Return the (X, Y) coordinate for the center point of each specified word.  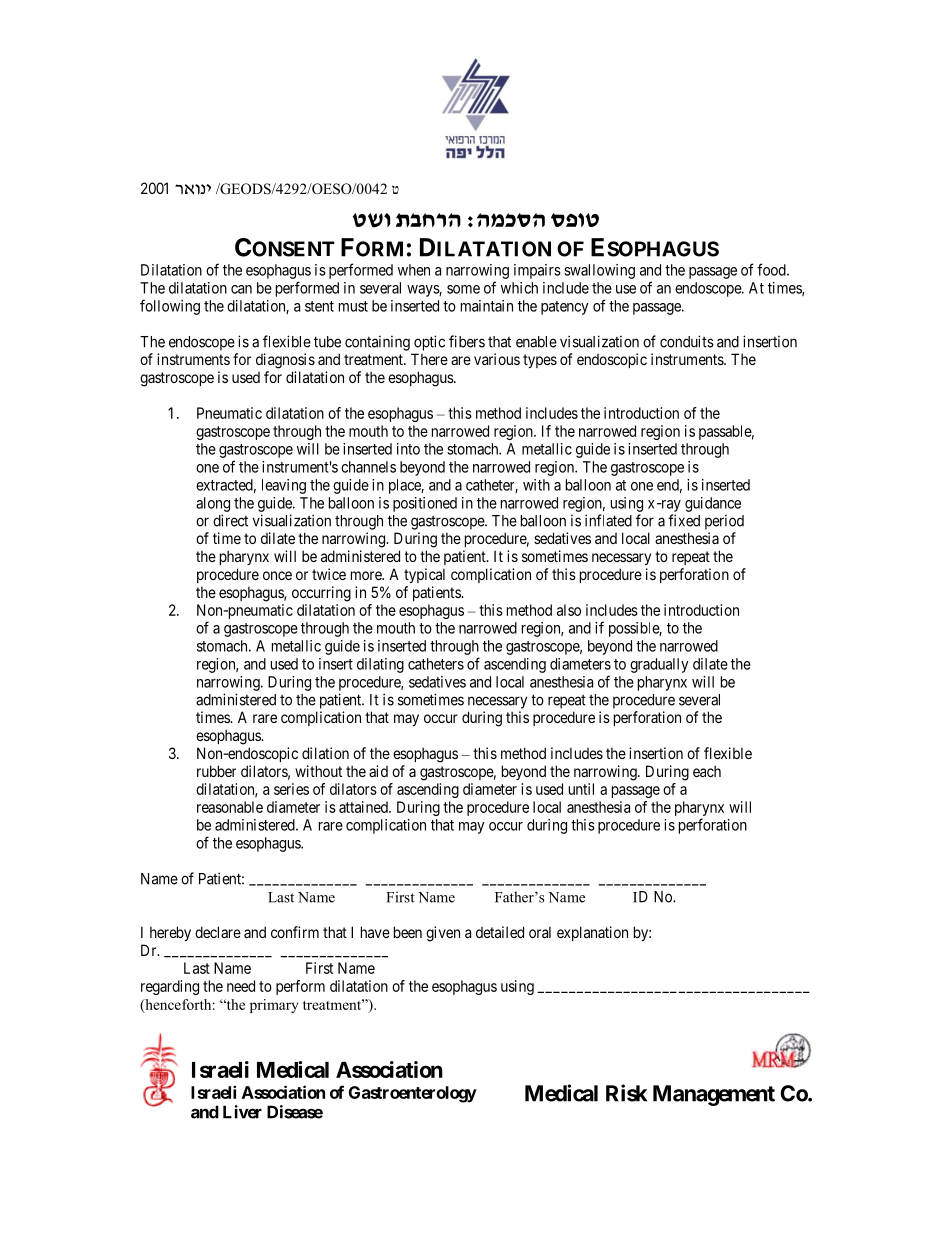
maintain (487, 306)
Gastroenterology (413, 1094)
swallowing (599, 271)
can (241, 289)
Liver (242, 1112)
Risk (626, 1093)
